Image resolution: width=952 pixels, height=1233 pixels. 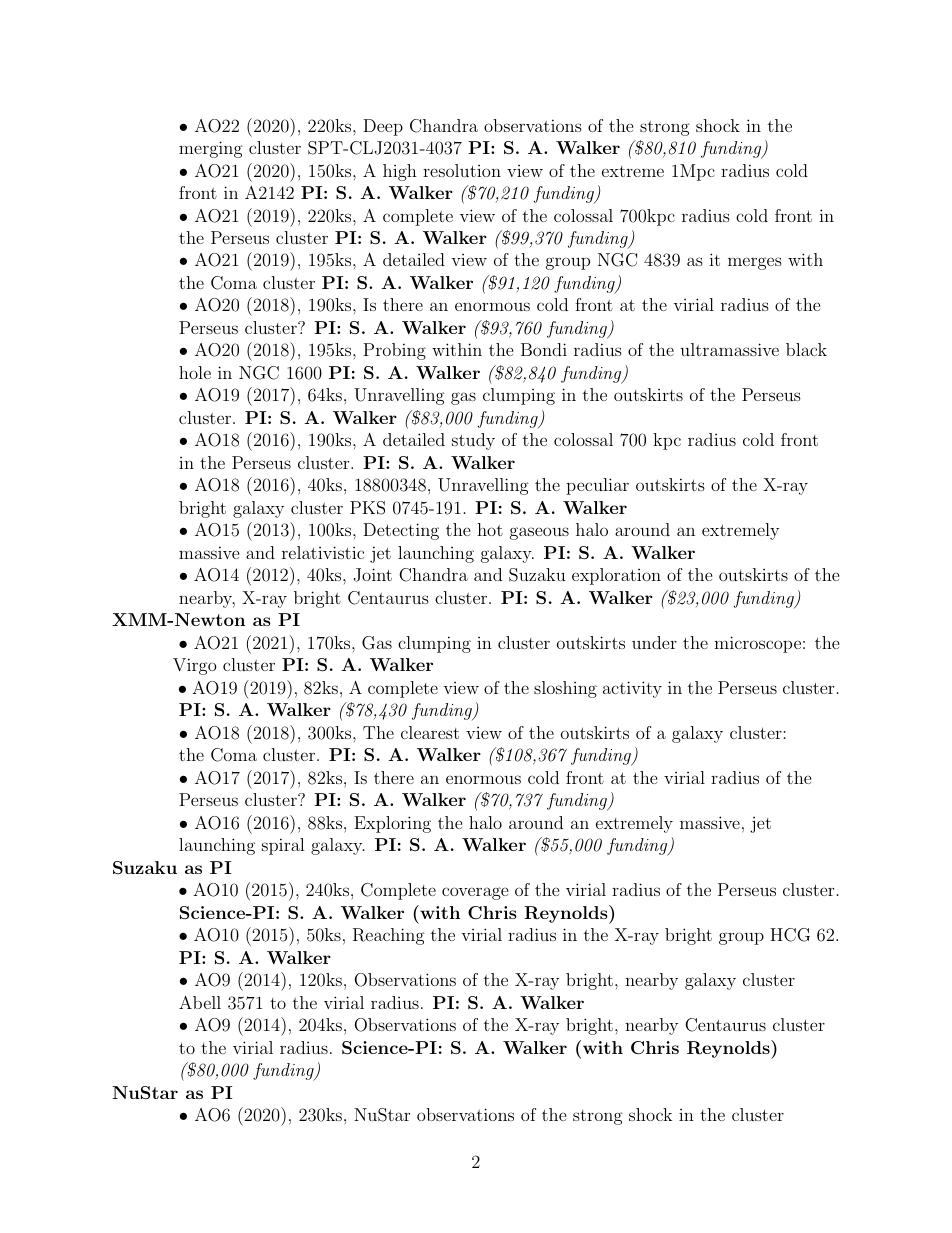 I want to click on merging, so click(x=211, y=149).
